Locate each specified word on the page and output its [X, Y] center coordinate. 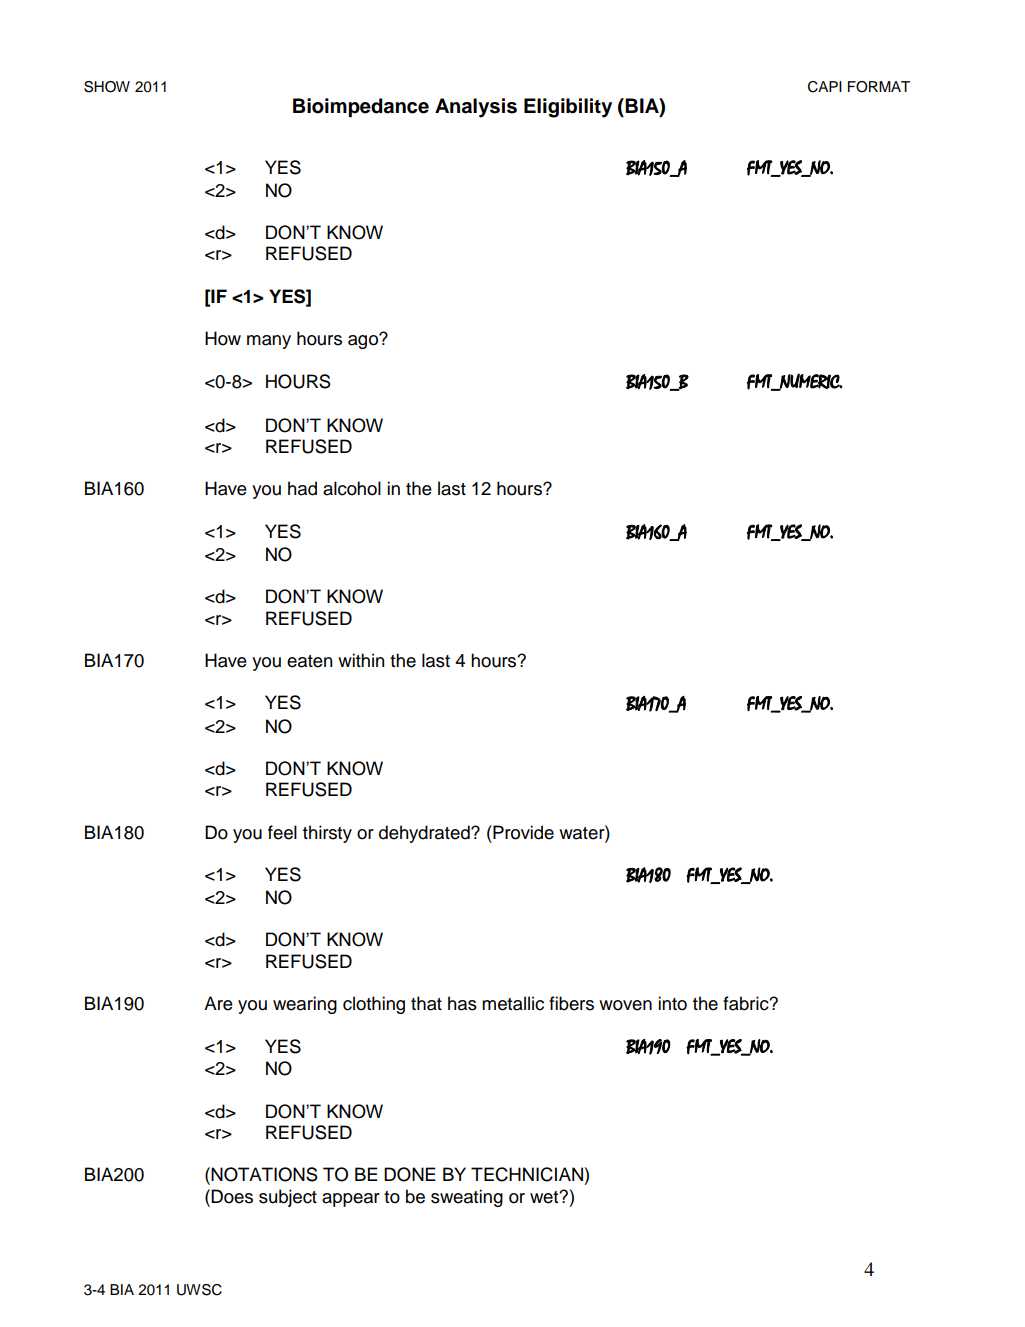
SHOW [107, 87]
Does [232, 1196]
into [672, 1003]
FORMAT [879, 87]
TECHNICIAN [527, 1174]
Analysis [476, 108]
